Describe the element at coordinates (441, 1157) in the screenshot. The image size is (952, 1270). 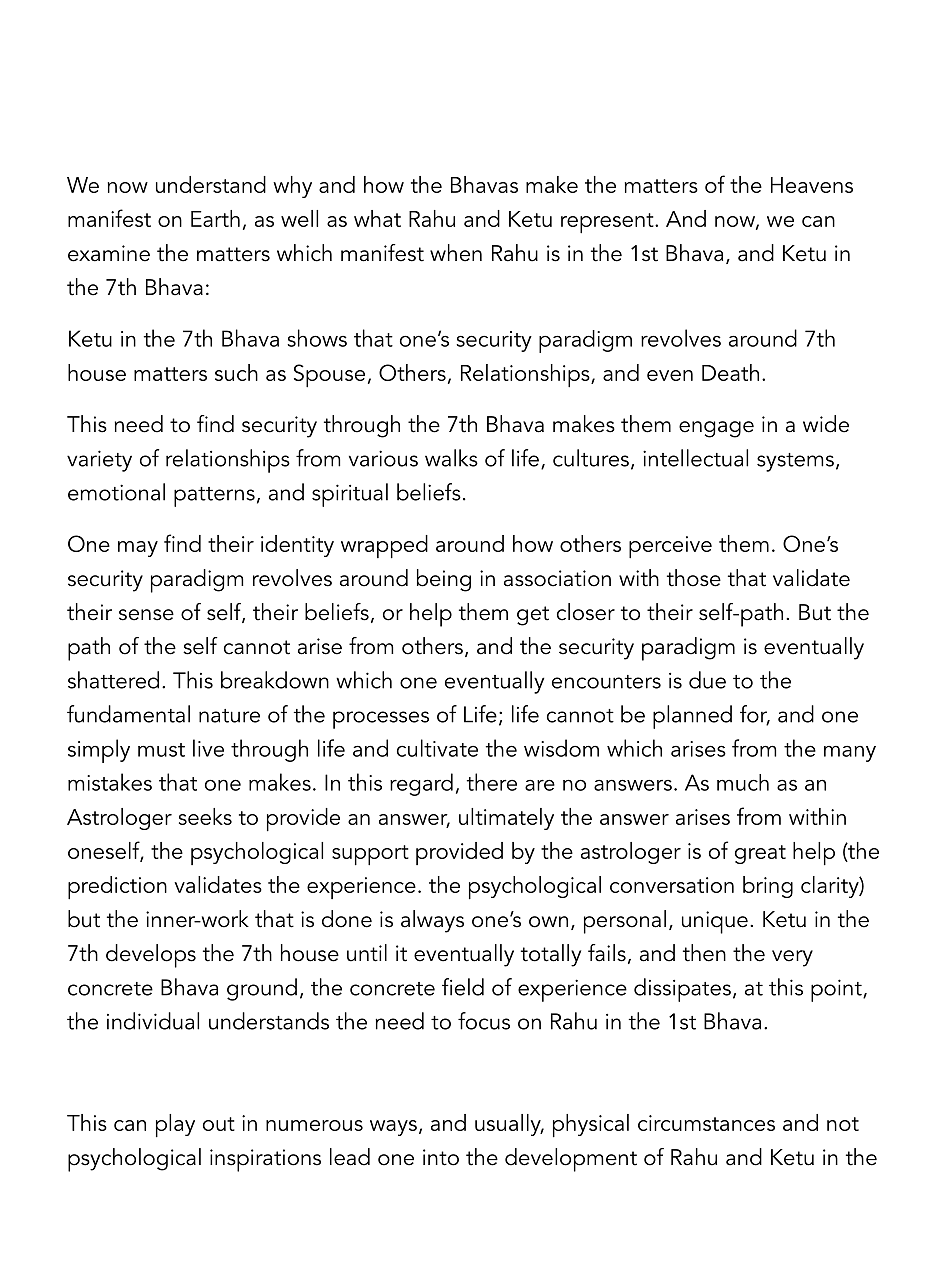
I see `into` at that location.
